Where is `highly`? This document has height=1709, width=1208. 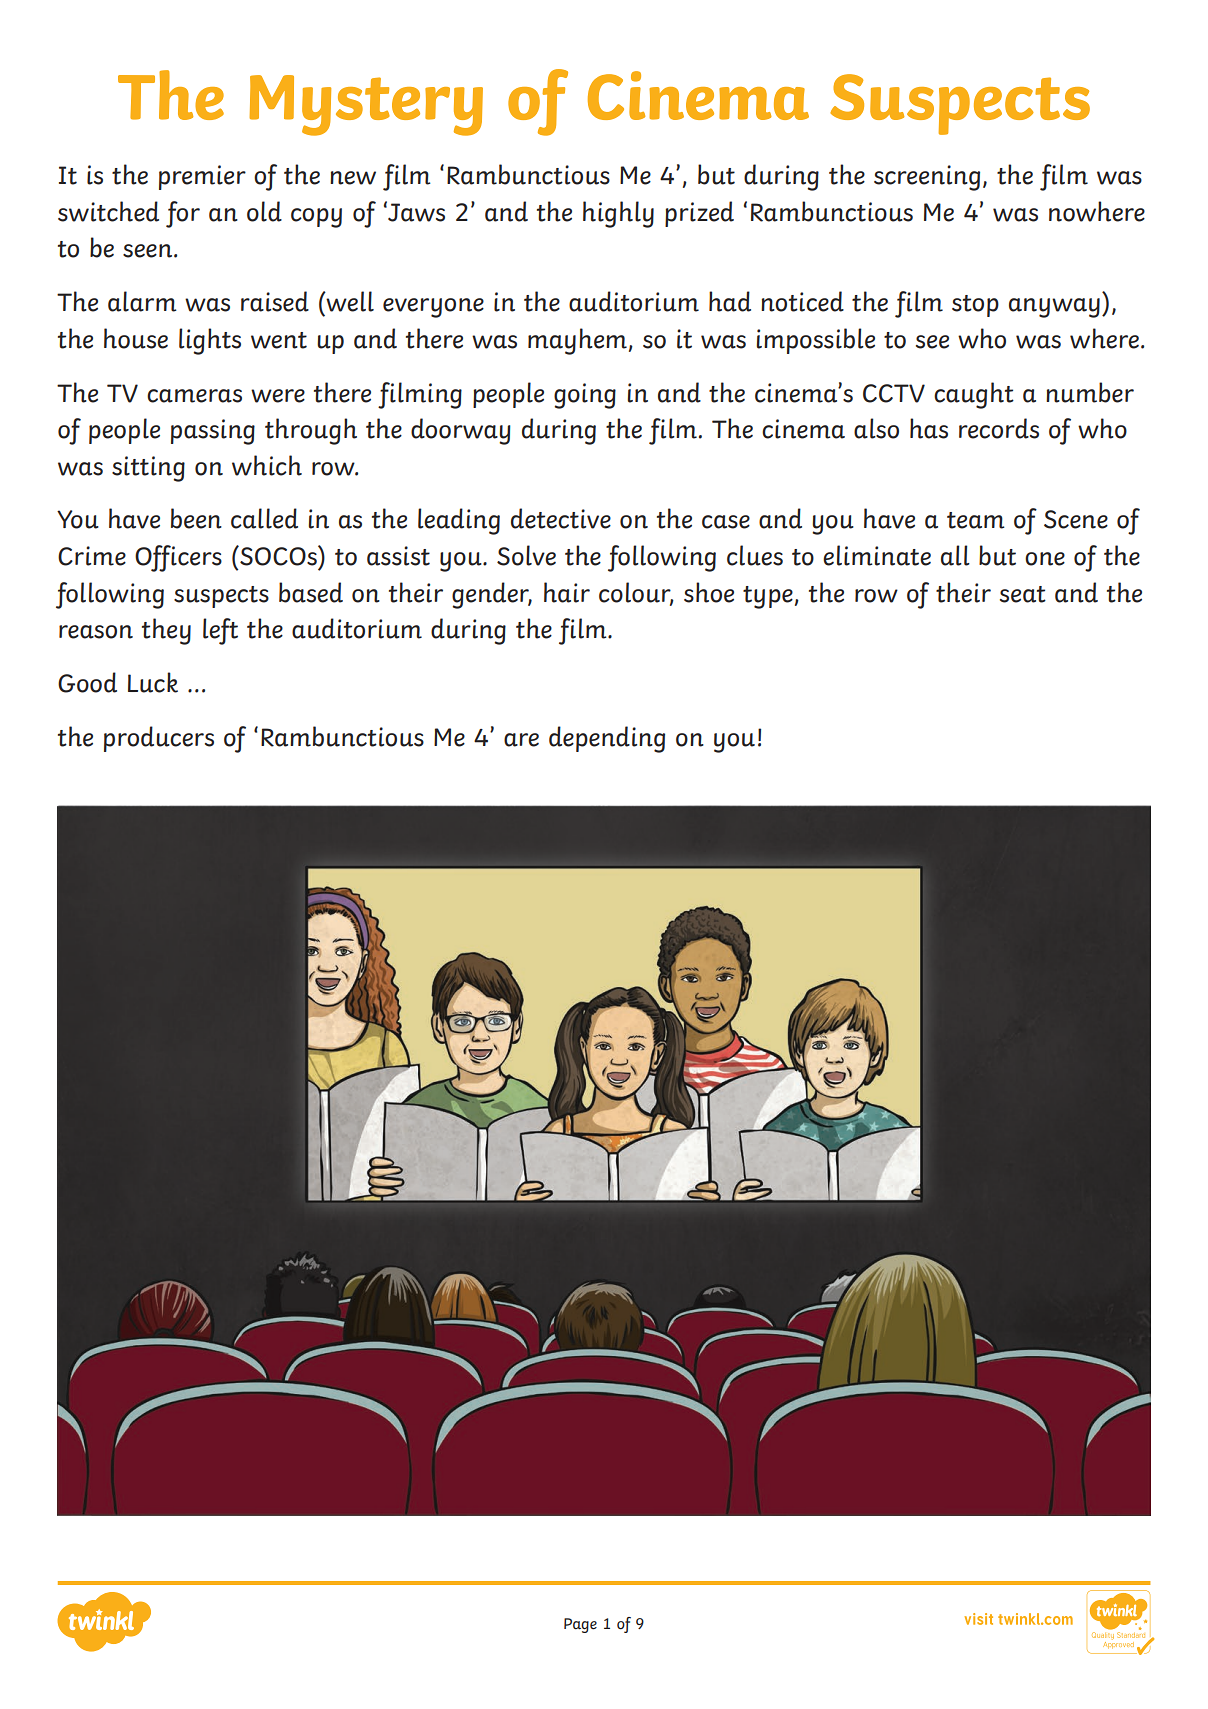 highly is located at coordinates (618, 214).
